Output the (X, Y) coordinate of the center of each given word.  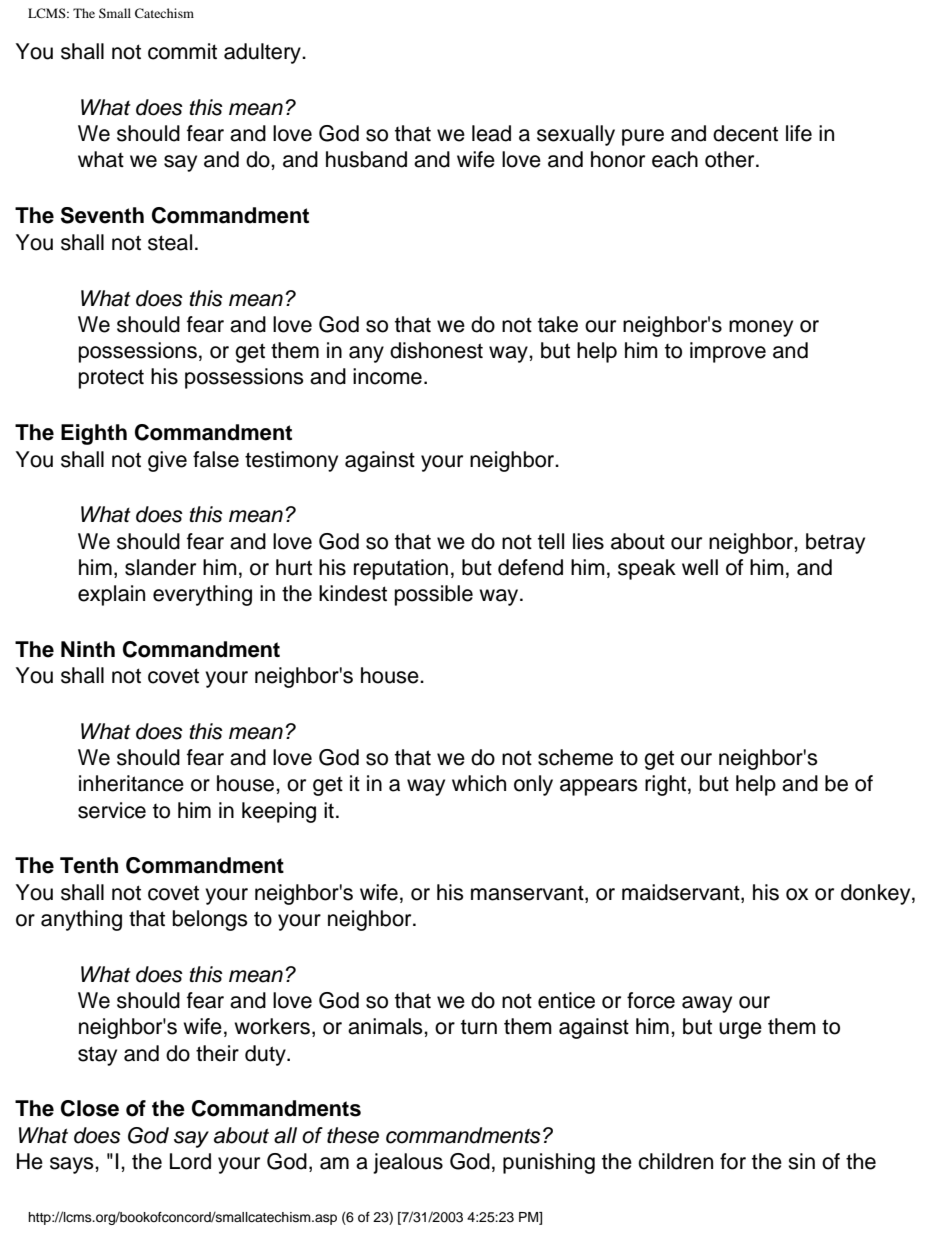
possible (434, 595)
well (700, 567)
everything (202, 595)
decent (745, 133)
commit (182, 51)
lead (491, 133)
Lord (190, 1161)
